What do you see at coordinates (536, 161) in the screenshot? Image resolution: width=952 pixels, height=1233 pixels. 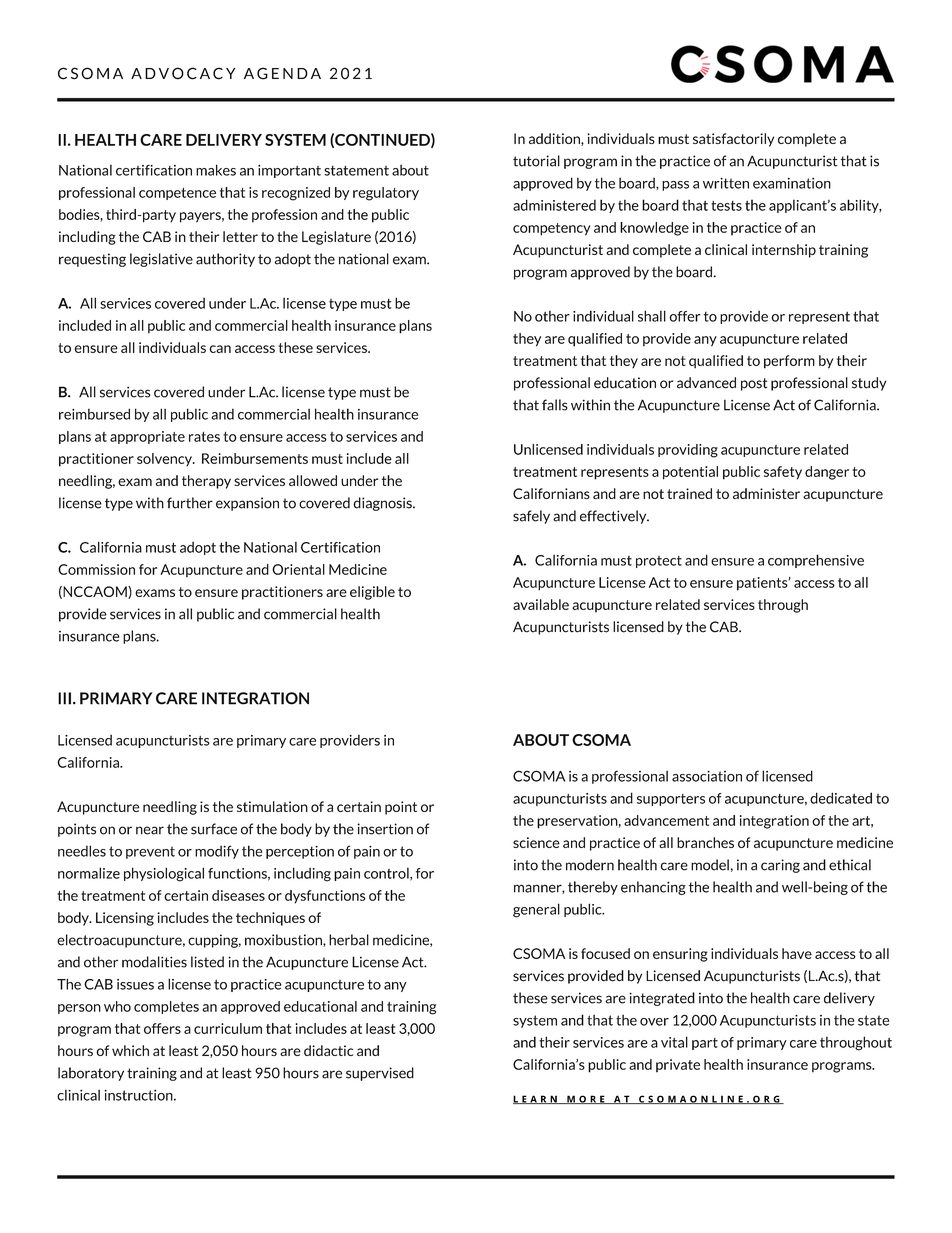 I see `tutorial` at bounding box center [536, 161].
